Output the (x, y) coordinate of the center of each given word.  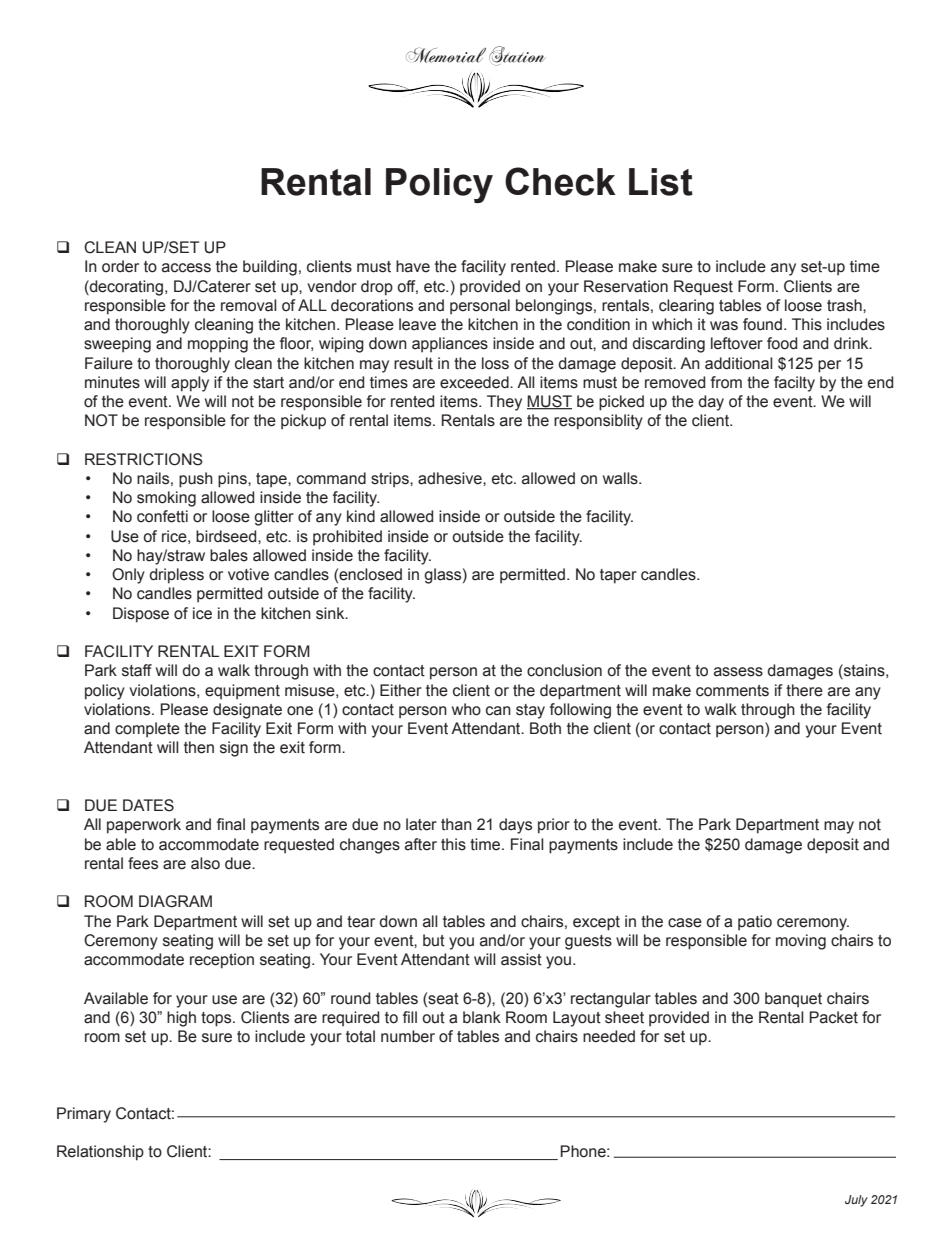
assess (738, 672)
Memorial (446, 55)
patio (755, 923)
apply (190, 384)
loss (495, 363)
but (434, 940)
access (186, 268)
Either (401, 690)
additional (739, 363)
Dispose (141, 615)
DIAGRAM (175, 901)
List (661, 182)
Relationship (100, 1153)
